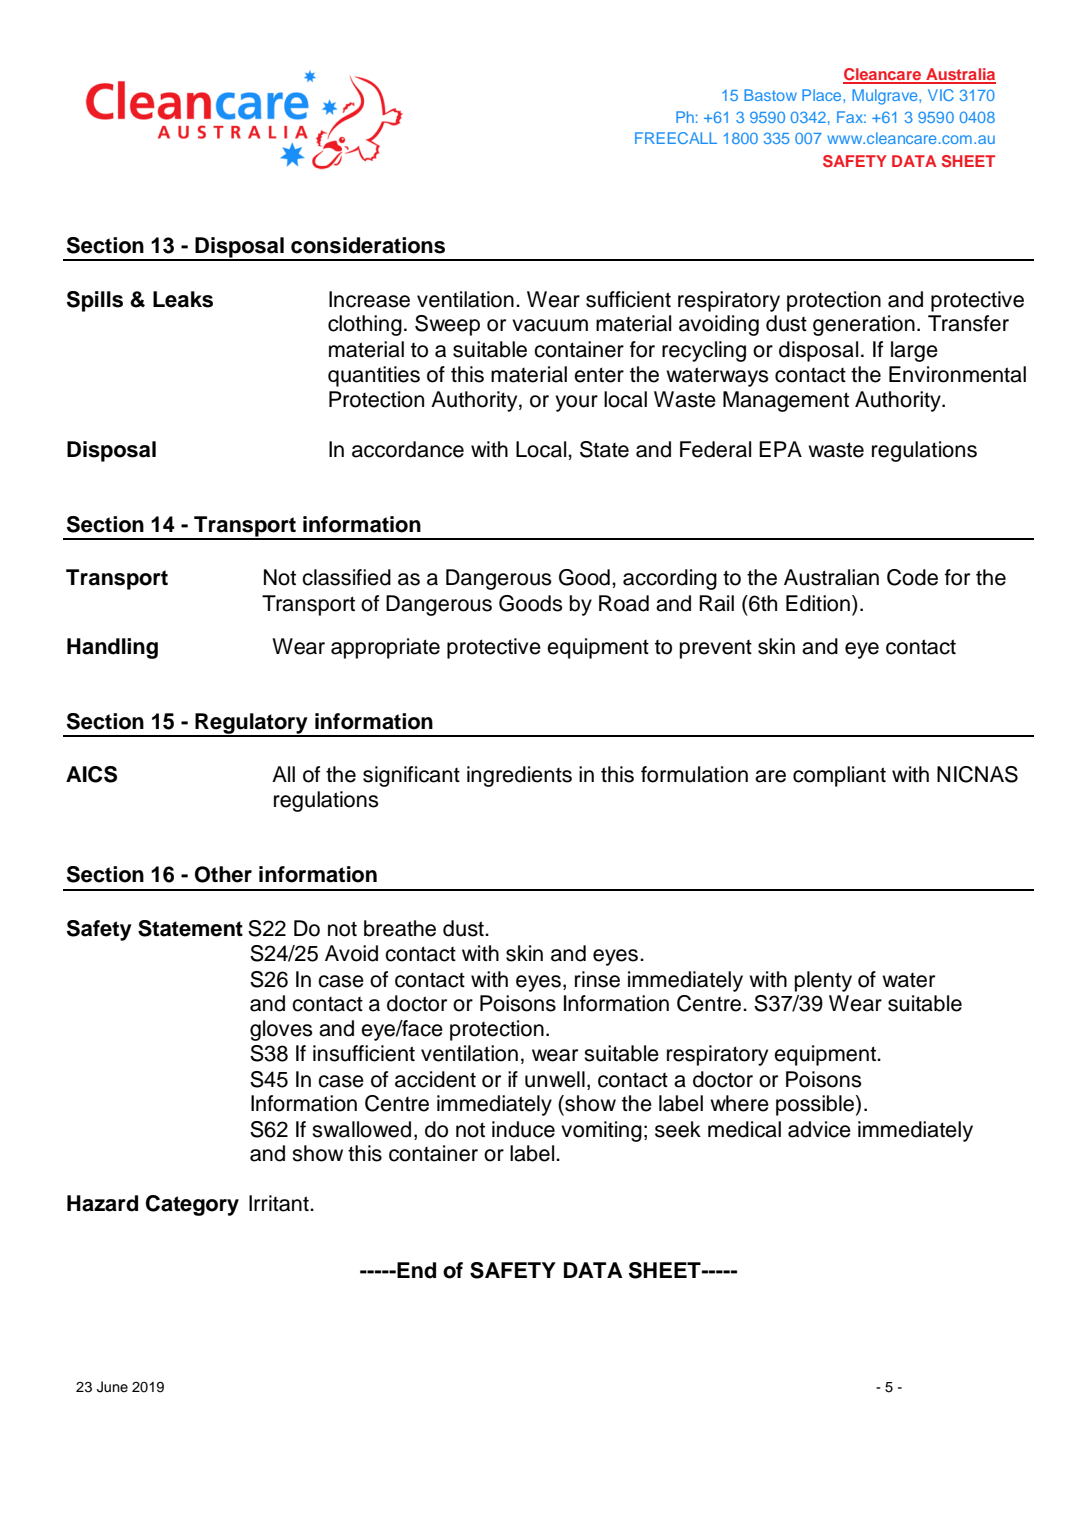  What do you see at coordinates (251, 724) in the screenshot?
I see `Regulatory` at bounding box center [251, 724].
